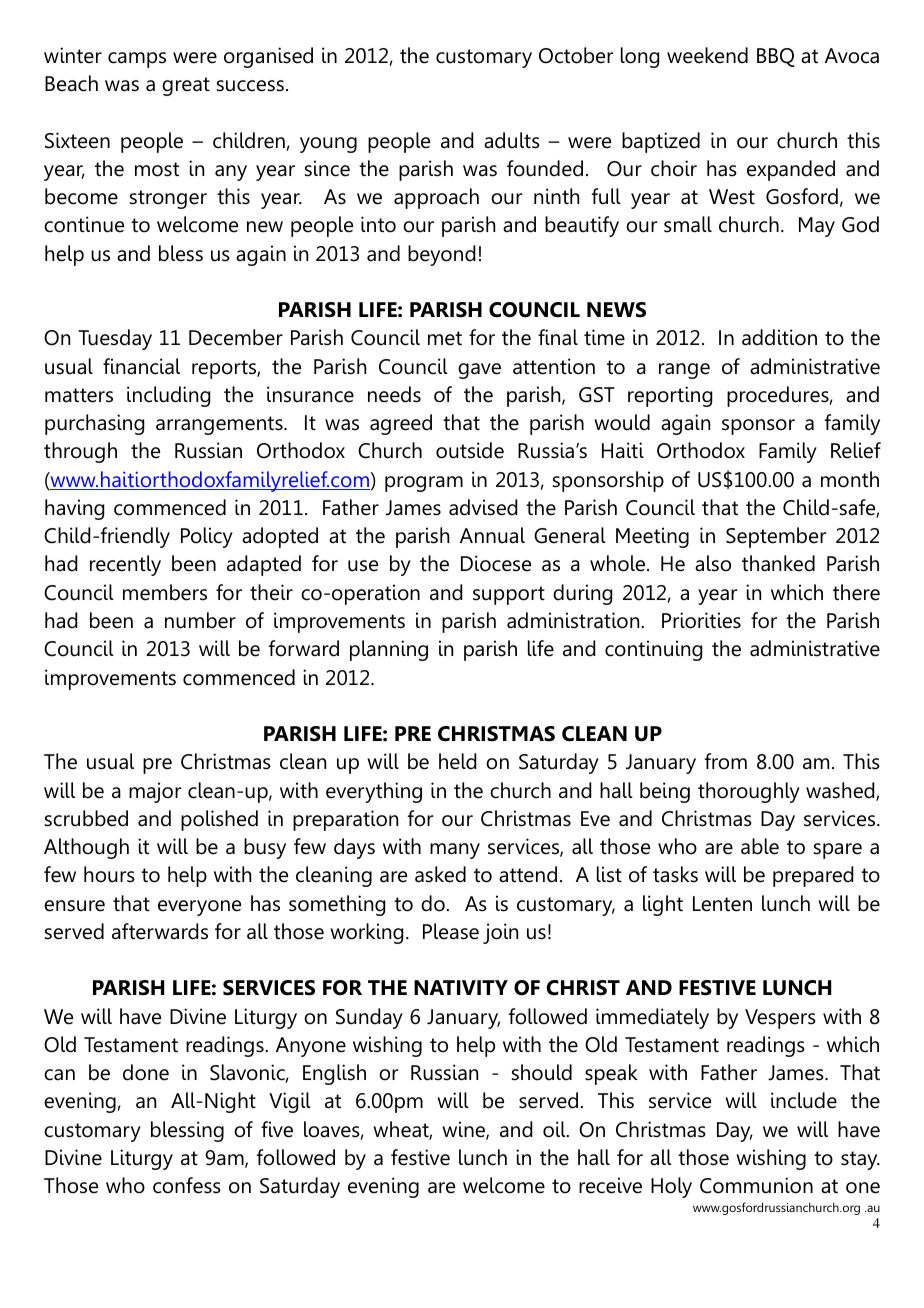 This screenshot has height=1308, width=924. Describe the element at coordinates (186, 86) in the screenshot. I see `great` at that location.
